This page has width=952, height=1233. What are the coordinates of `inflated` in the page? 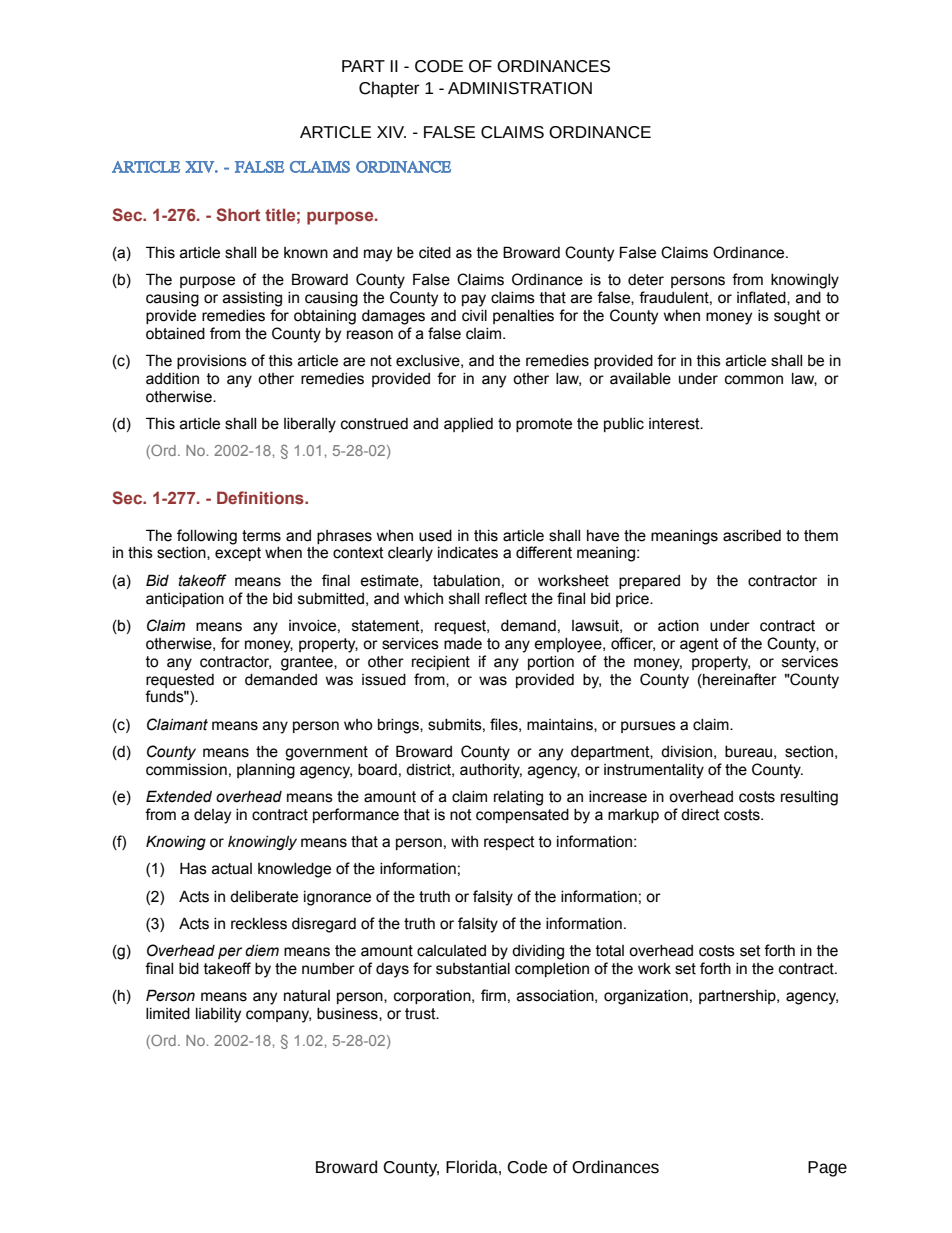 It's located at (762, 298).
